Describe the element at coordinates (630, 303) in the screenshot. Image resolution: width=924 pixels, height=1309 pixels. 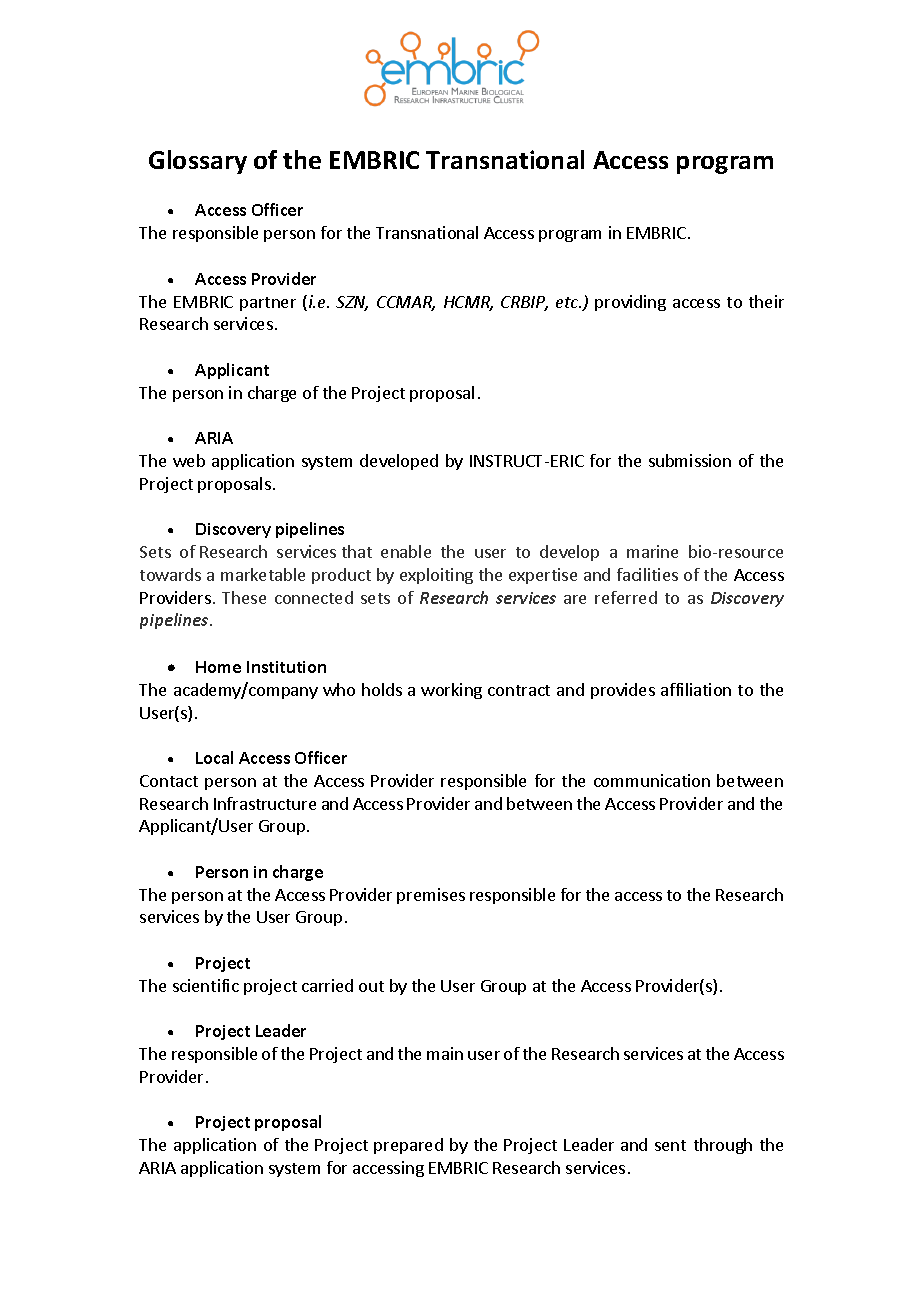
I see `providing` at that location.
